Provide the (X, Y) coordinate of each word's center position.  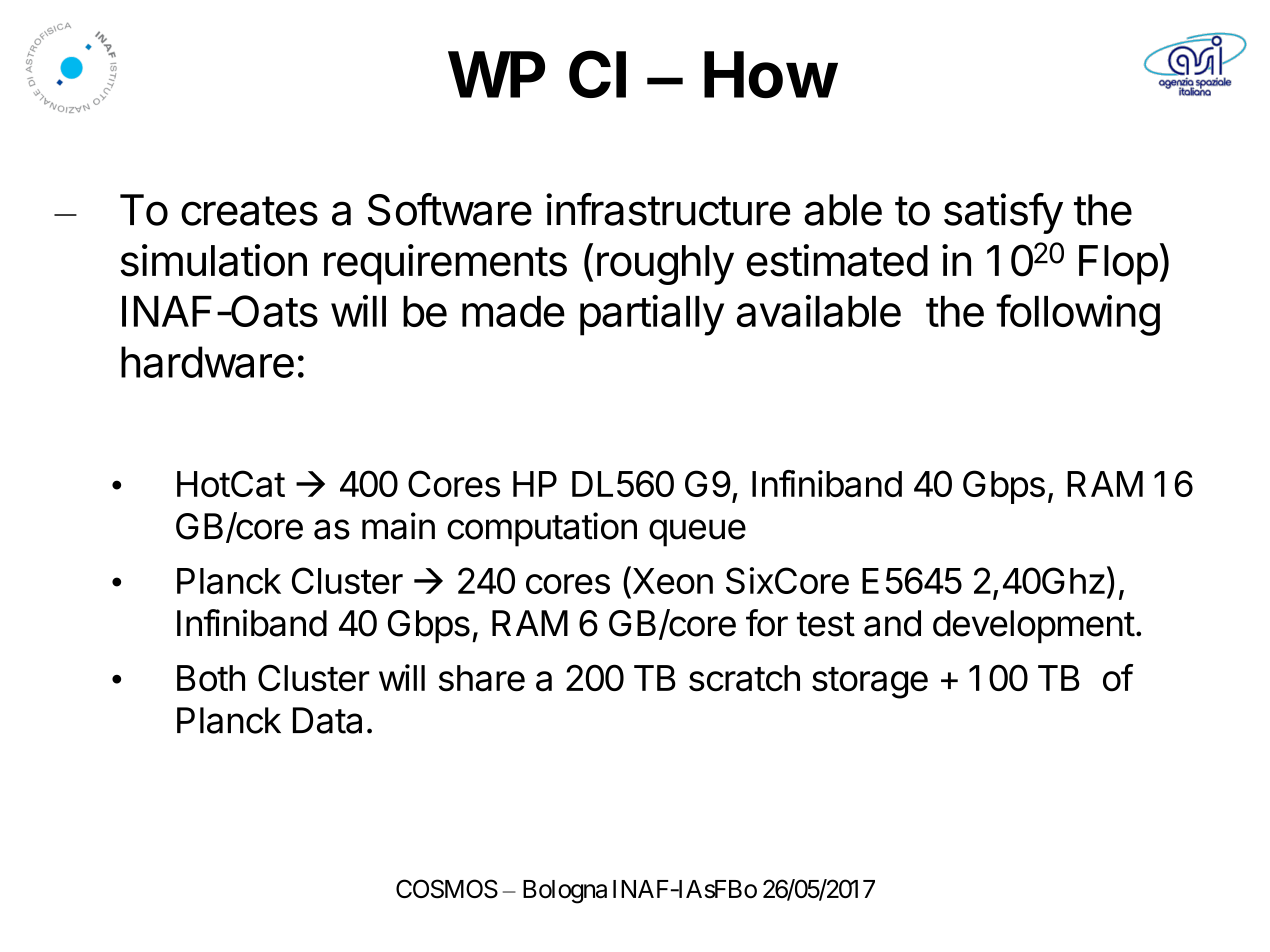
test (826, 624)
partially (652, 315)
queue (697, 533)
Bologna (565, 892)
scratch (744, 678)
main (398, 526)
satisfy (1003, 213)
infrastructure (668, 209)
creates (249, 211)
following (1078, 315)
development (1034, 627)
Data (327, 720)
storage (870, 683)
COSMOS (447, 889)
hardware (207, 362)
